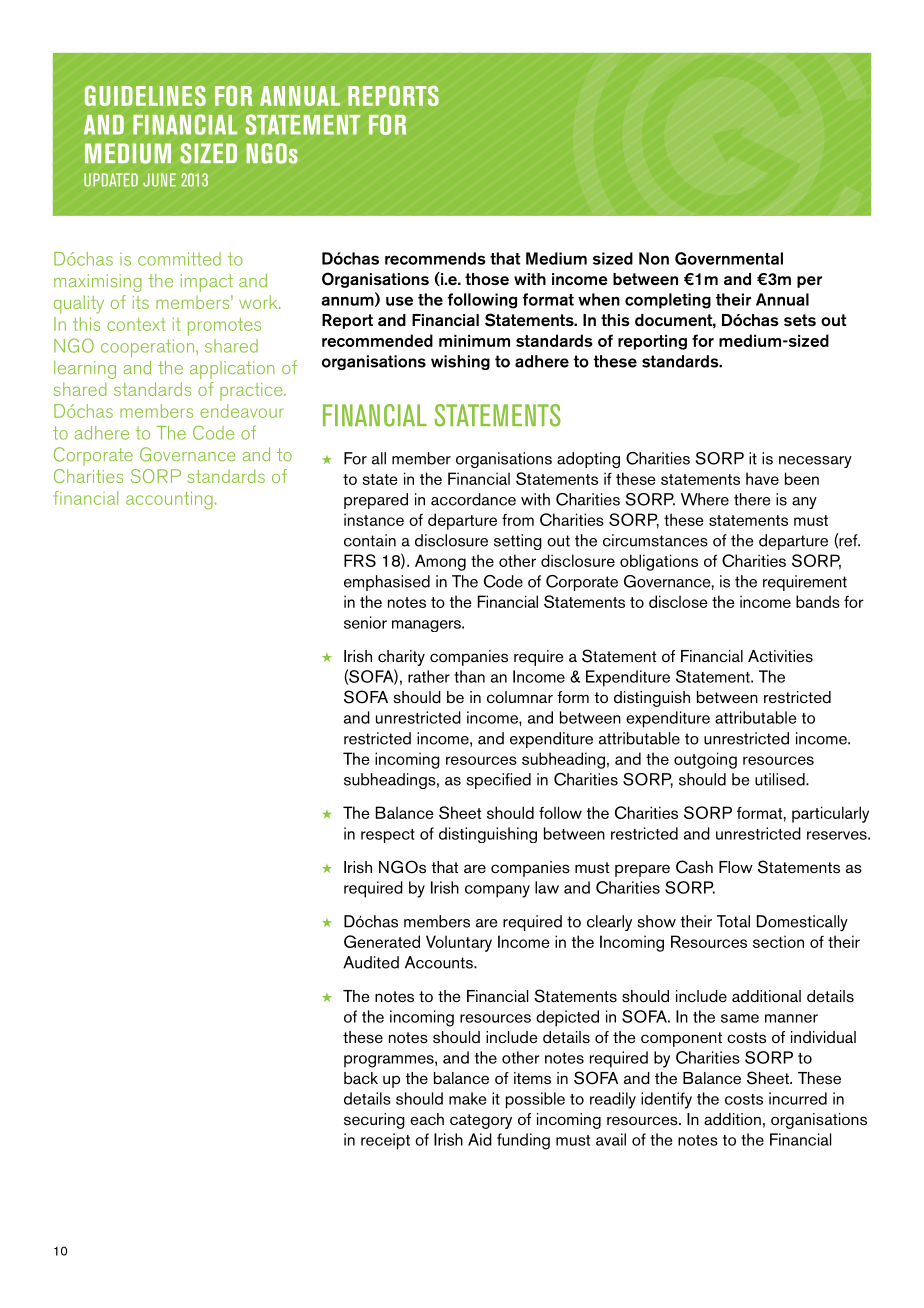 The image size is (924, 1308). What do you see at coordinates (388, 836) in the document?
I see `respect` at bounding box center [388, 836].
